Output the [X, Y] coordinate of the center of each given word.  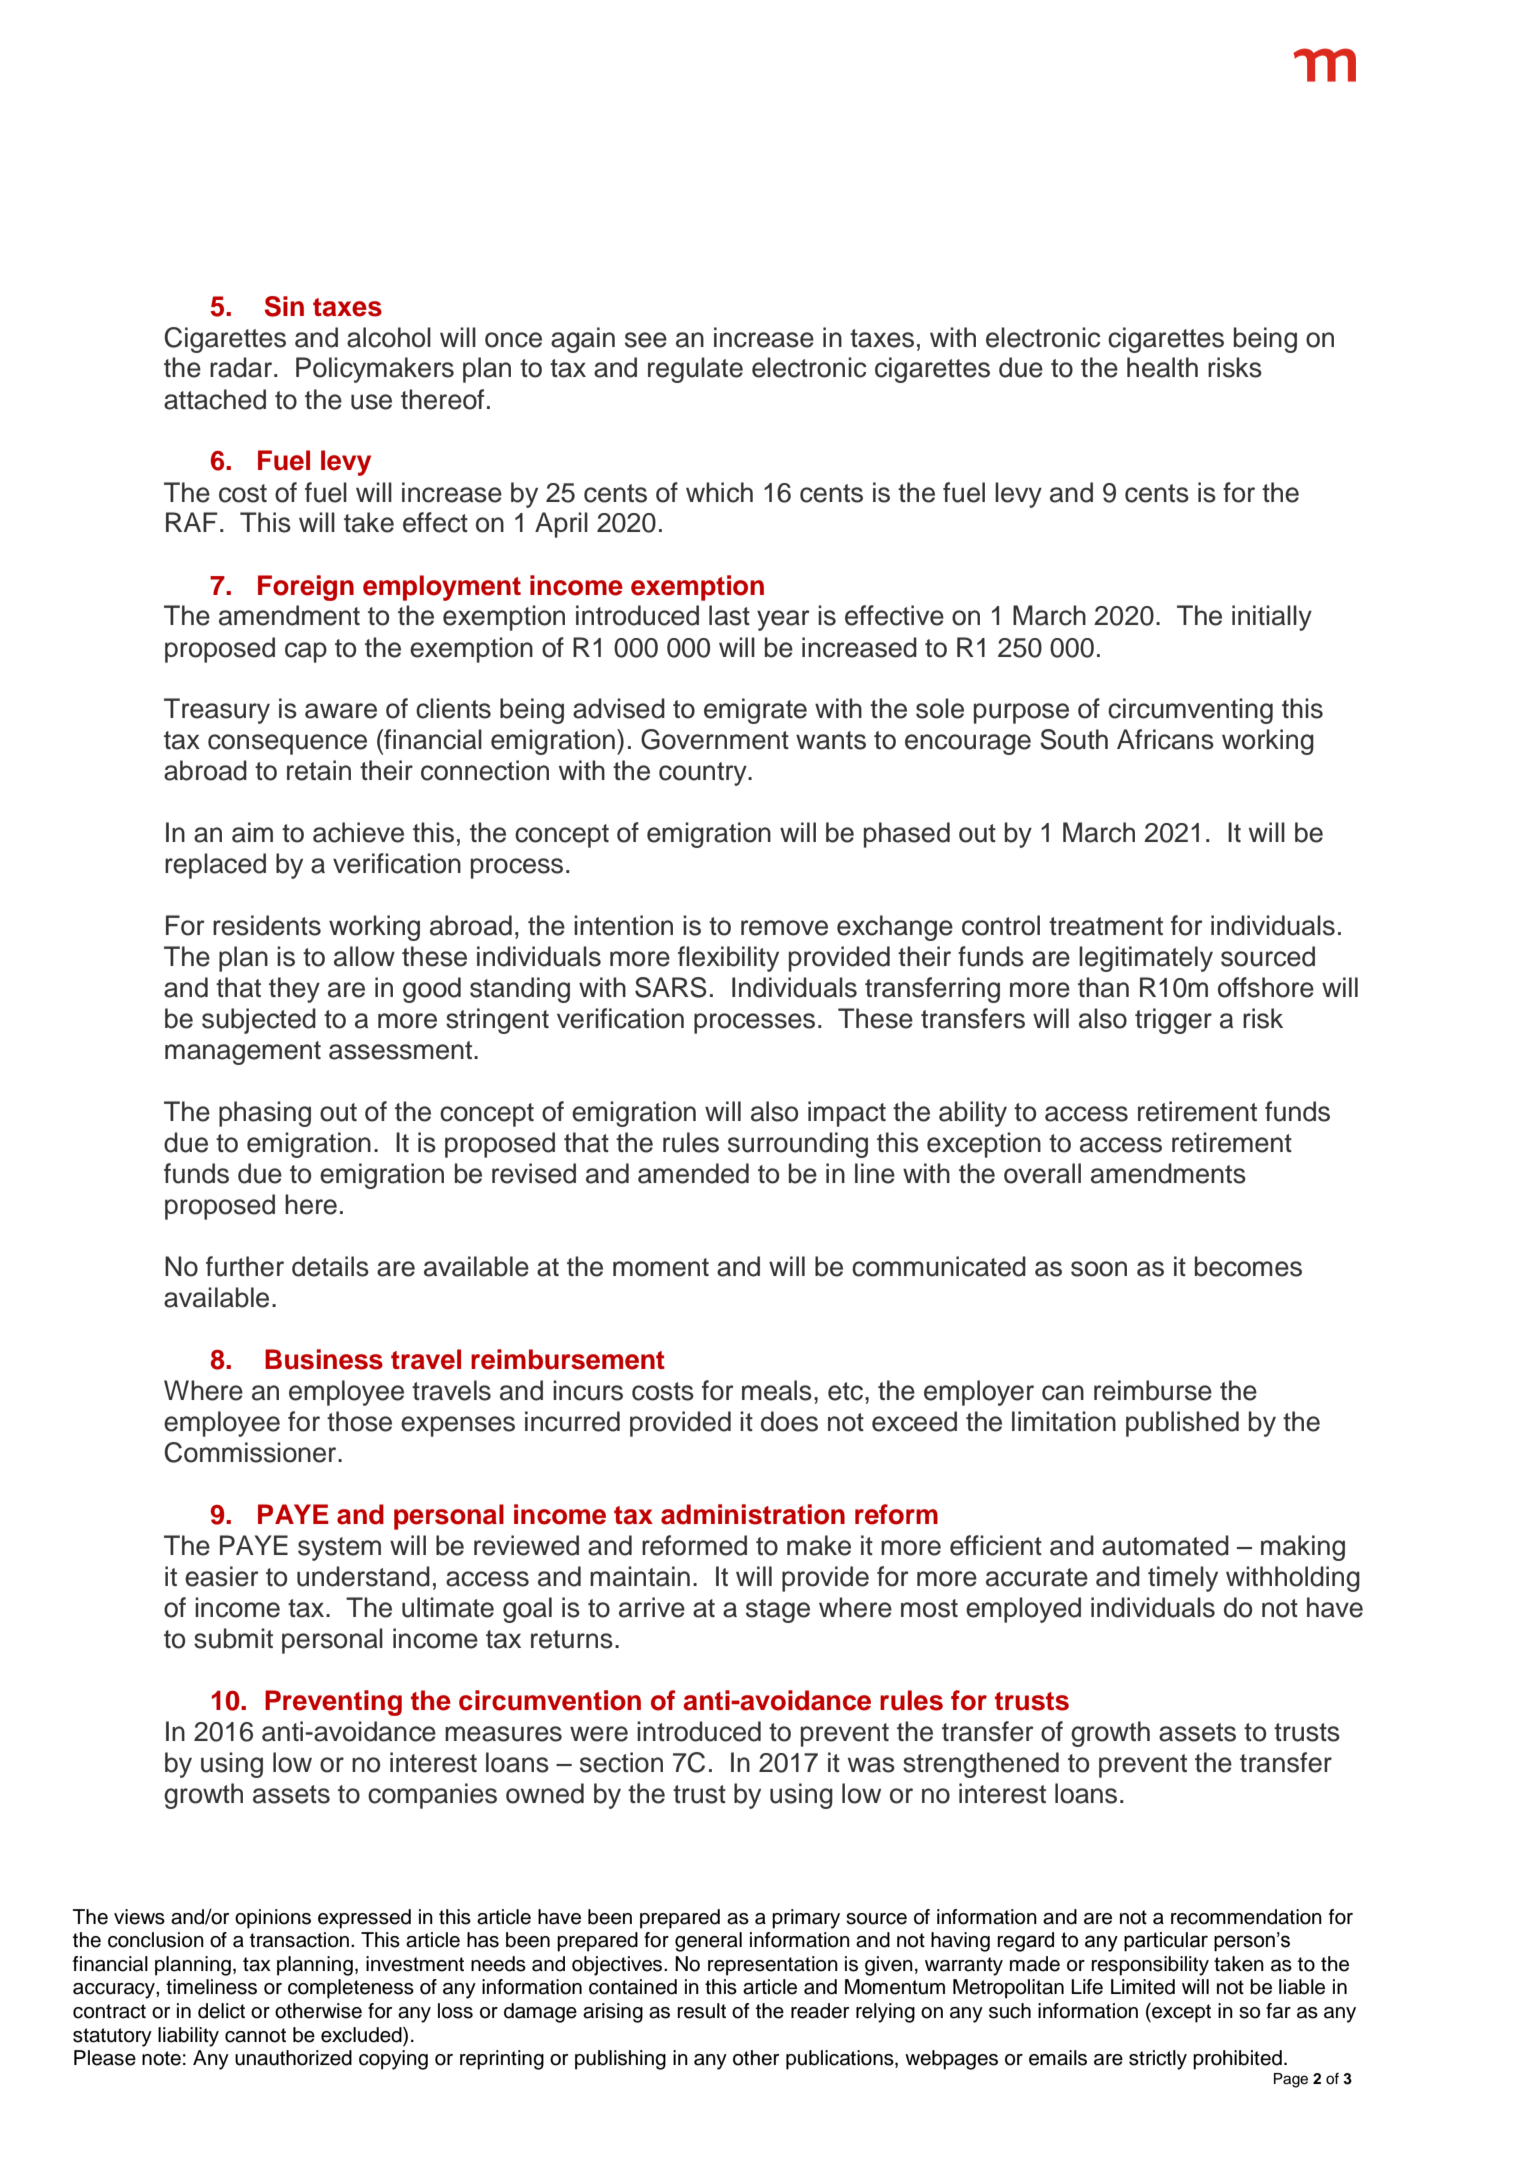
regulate [695, 370]
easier [222, 1576]
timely [1183, 1579]
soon [1099, 1269]
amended [693, 1173]
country [704, 774]
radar [242, 367]
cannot [255, 2035]
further [245, 1266]
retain [319, 770]
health [1162, 367]
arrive [652, 1607]
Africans [1165, 739]
